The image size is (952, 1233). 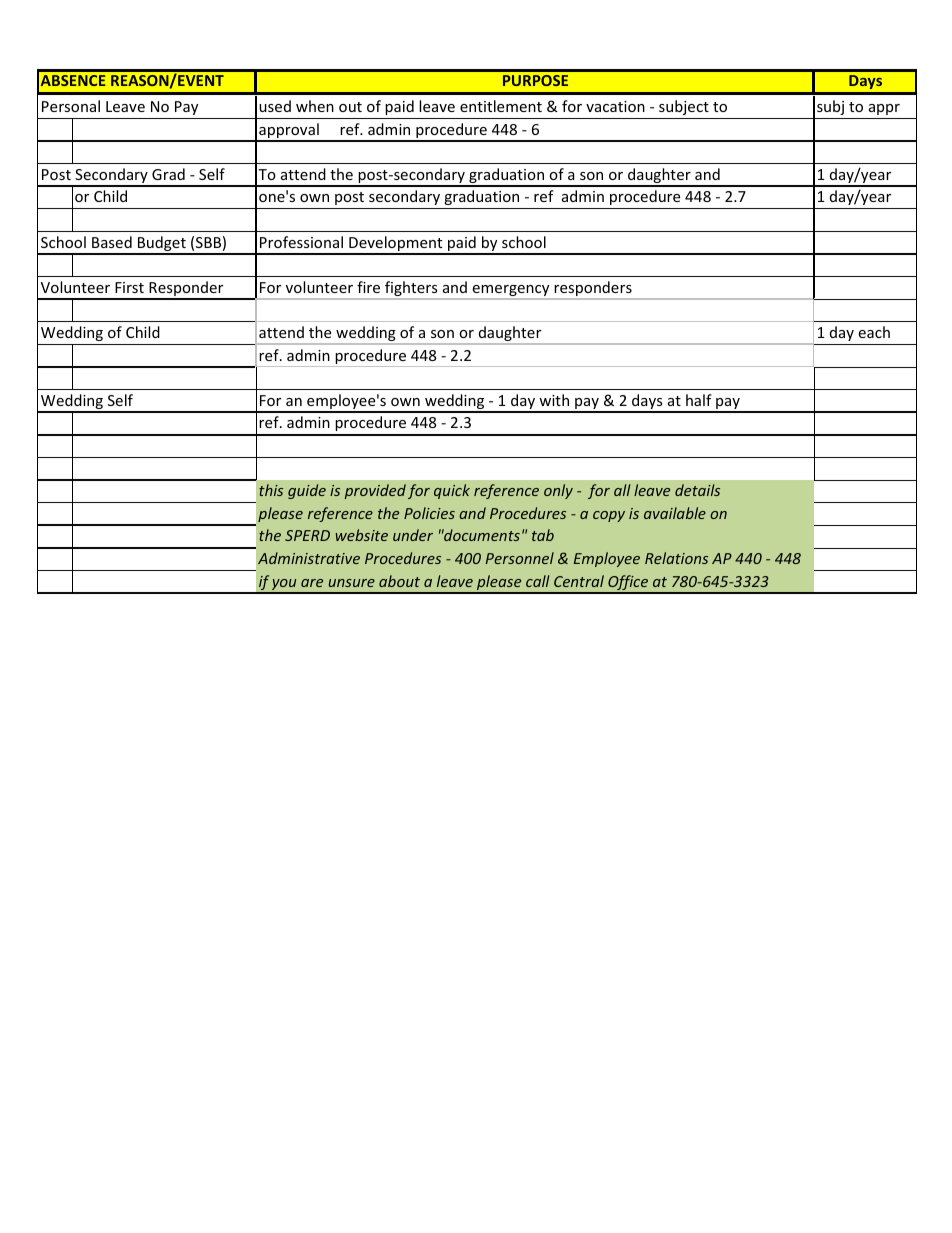 I want to click on this, so click(x=271, y=490).
